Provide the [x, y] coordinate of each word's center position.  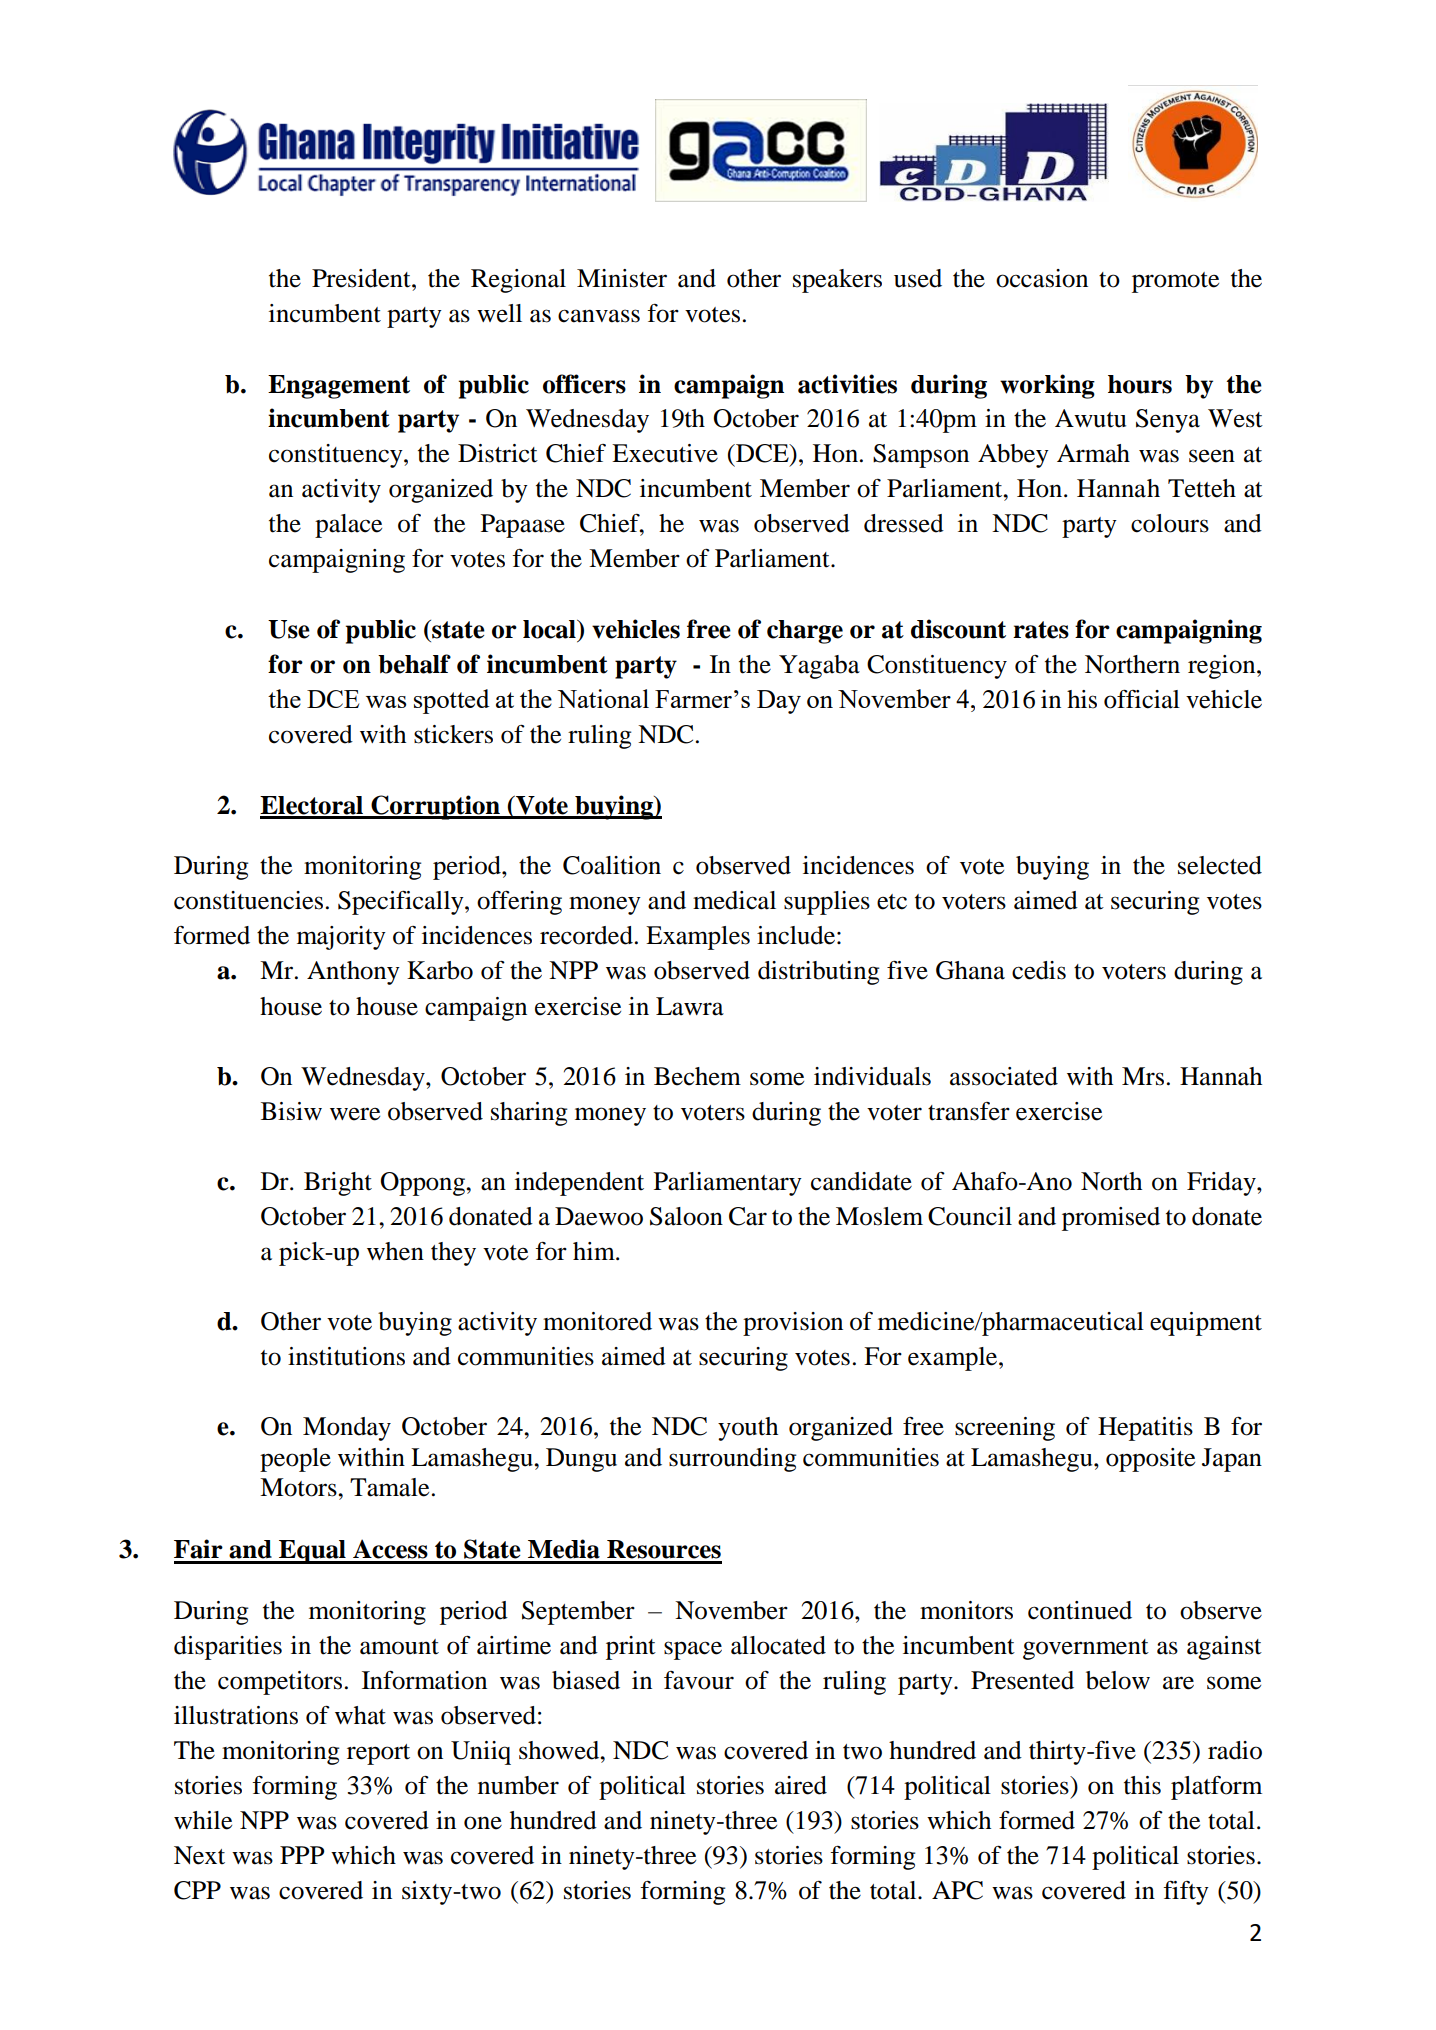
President [362, 278]
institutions [346, 1356]
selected [1220, 865]
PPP [302, 1855]
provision [793, 1324]
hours [1140, 384]
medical [734, 900]
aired [801, 1785]
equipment [1206, 1324]
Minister [622, 278]
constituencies [248, 900]
